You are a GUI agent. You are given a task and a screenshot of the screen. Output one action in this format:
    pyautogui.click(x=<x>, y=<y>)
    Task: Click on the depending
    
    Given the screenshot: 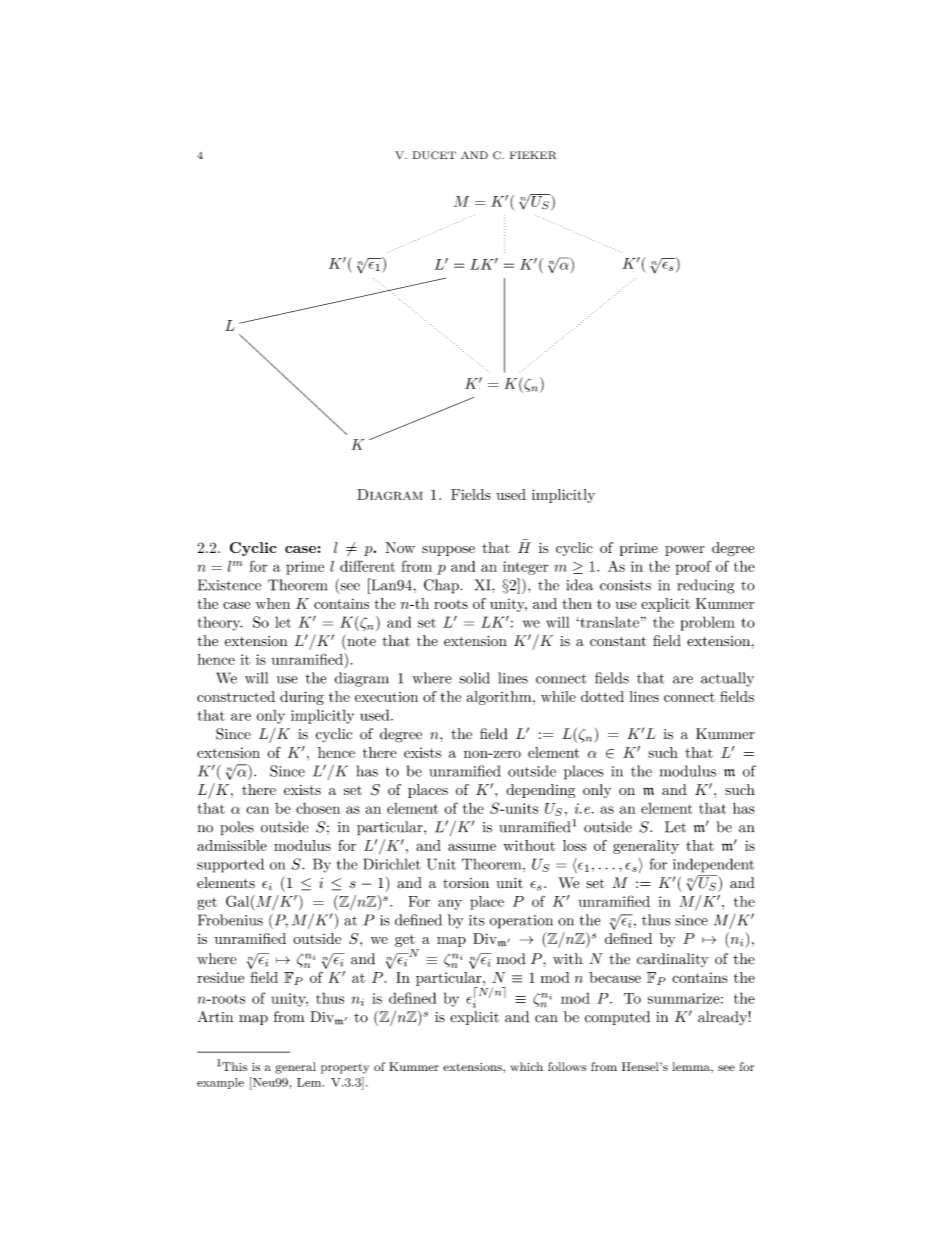 What is the action you would take?
    pyautogui.click(x=540, y=791)
